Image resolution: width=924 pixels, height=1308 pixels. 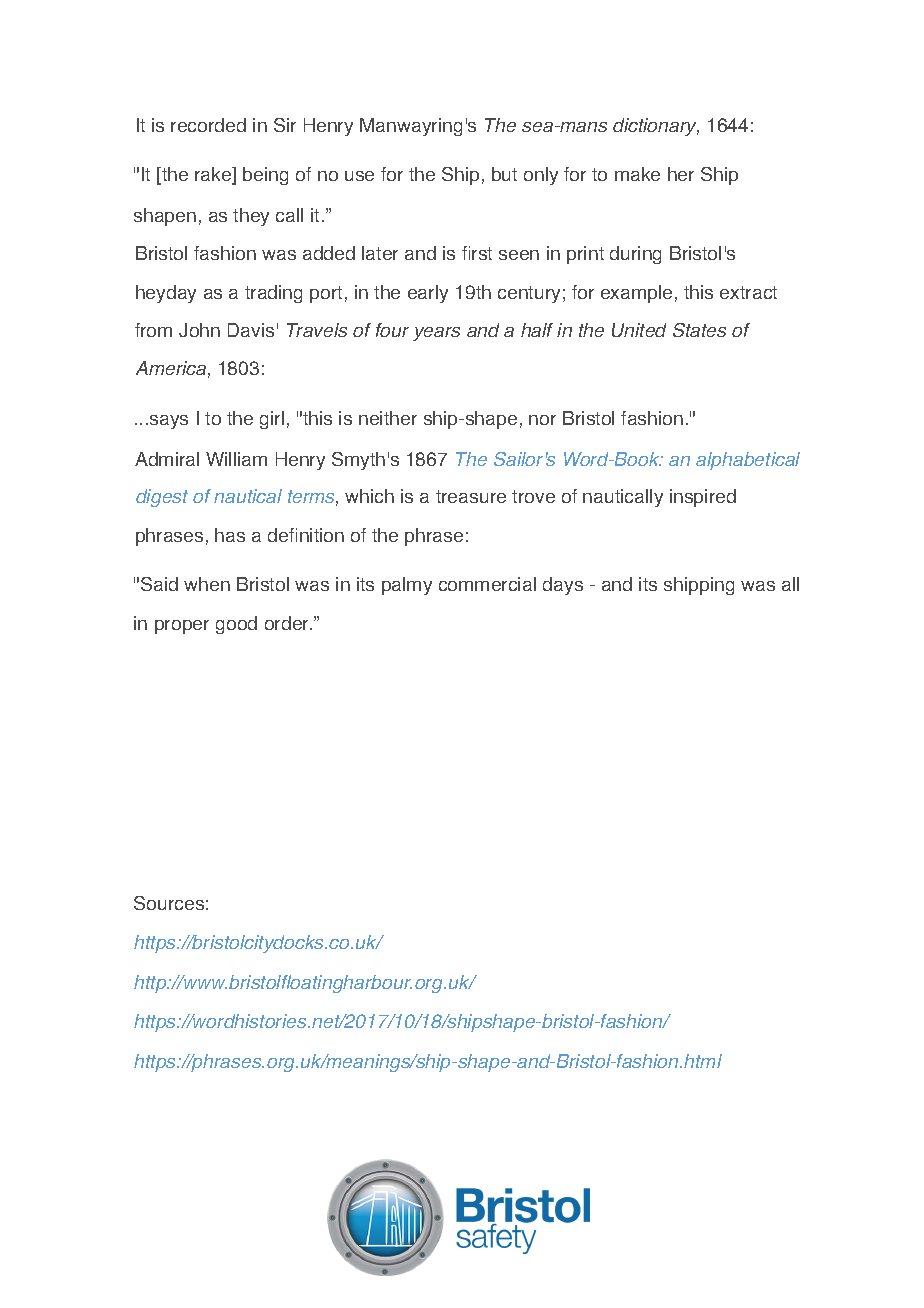 I want to click on States, so click(x=699, y=330).
